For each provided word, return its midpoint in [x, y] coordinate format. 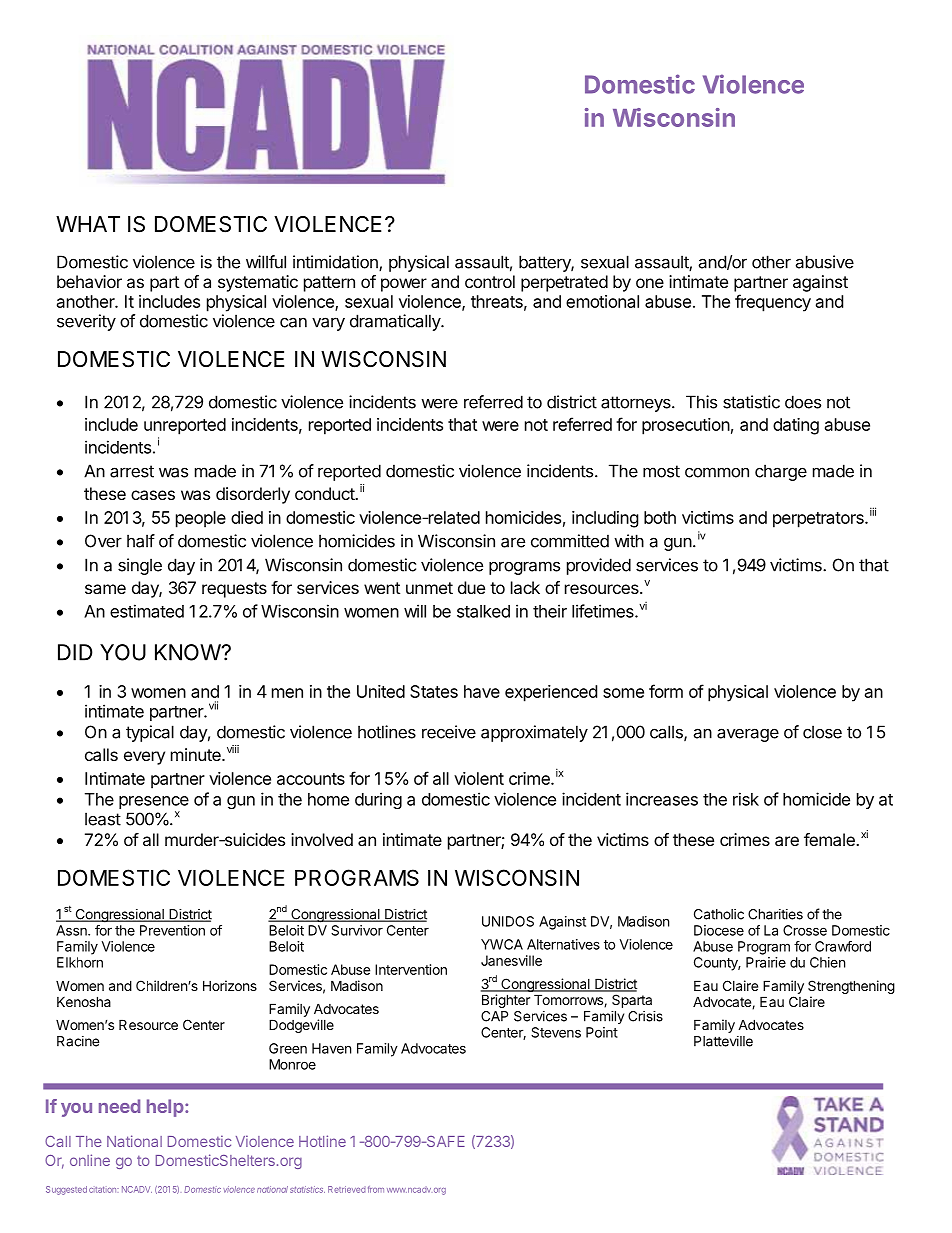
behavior [89, 281]
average [748, 735]
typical [150, 733]
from [376, 1189]
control [490, 281]
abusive [824, 262]
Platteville [723, 1041]
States [434, 691]
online [90, 1160]
